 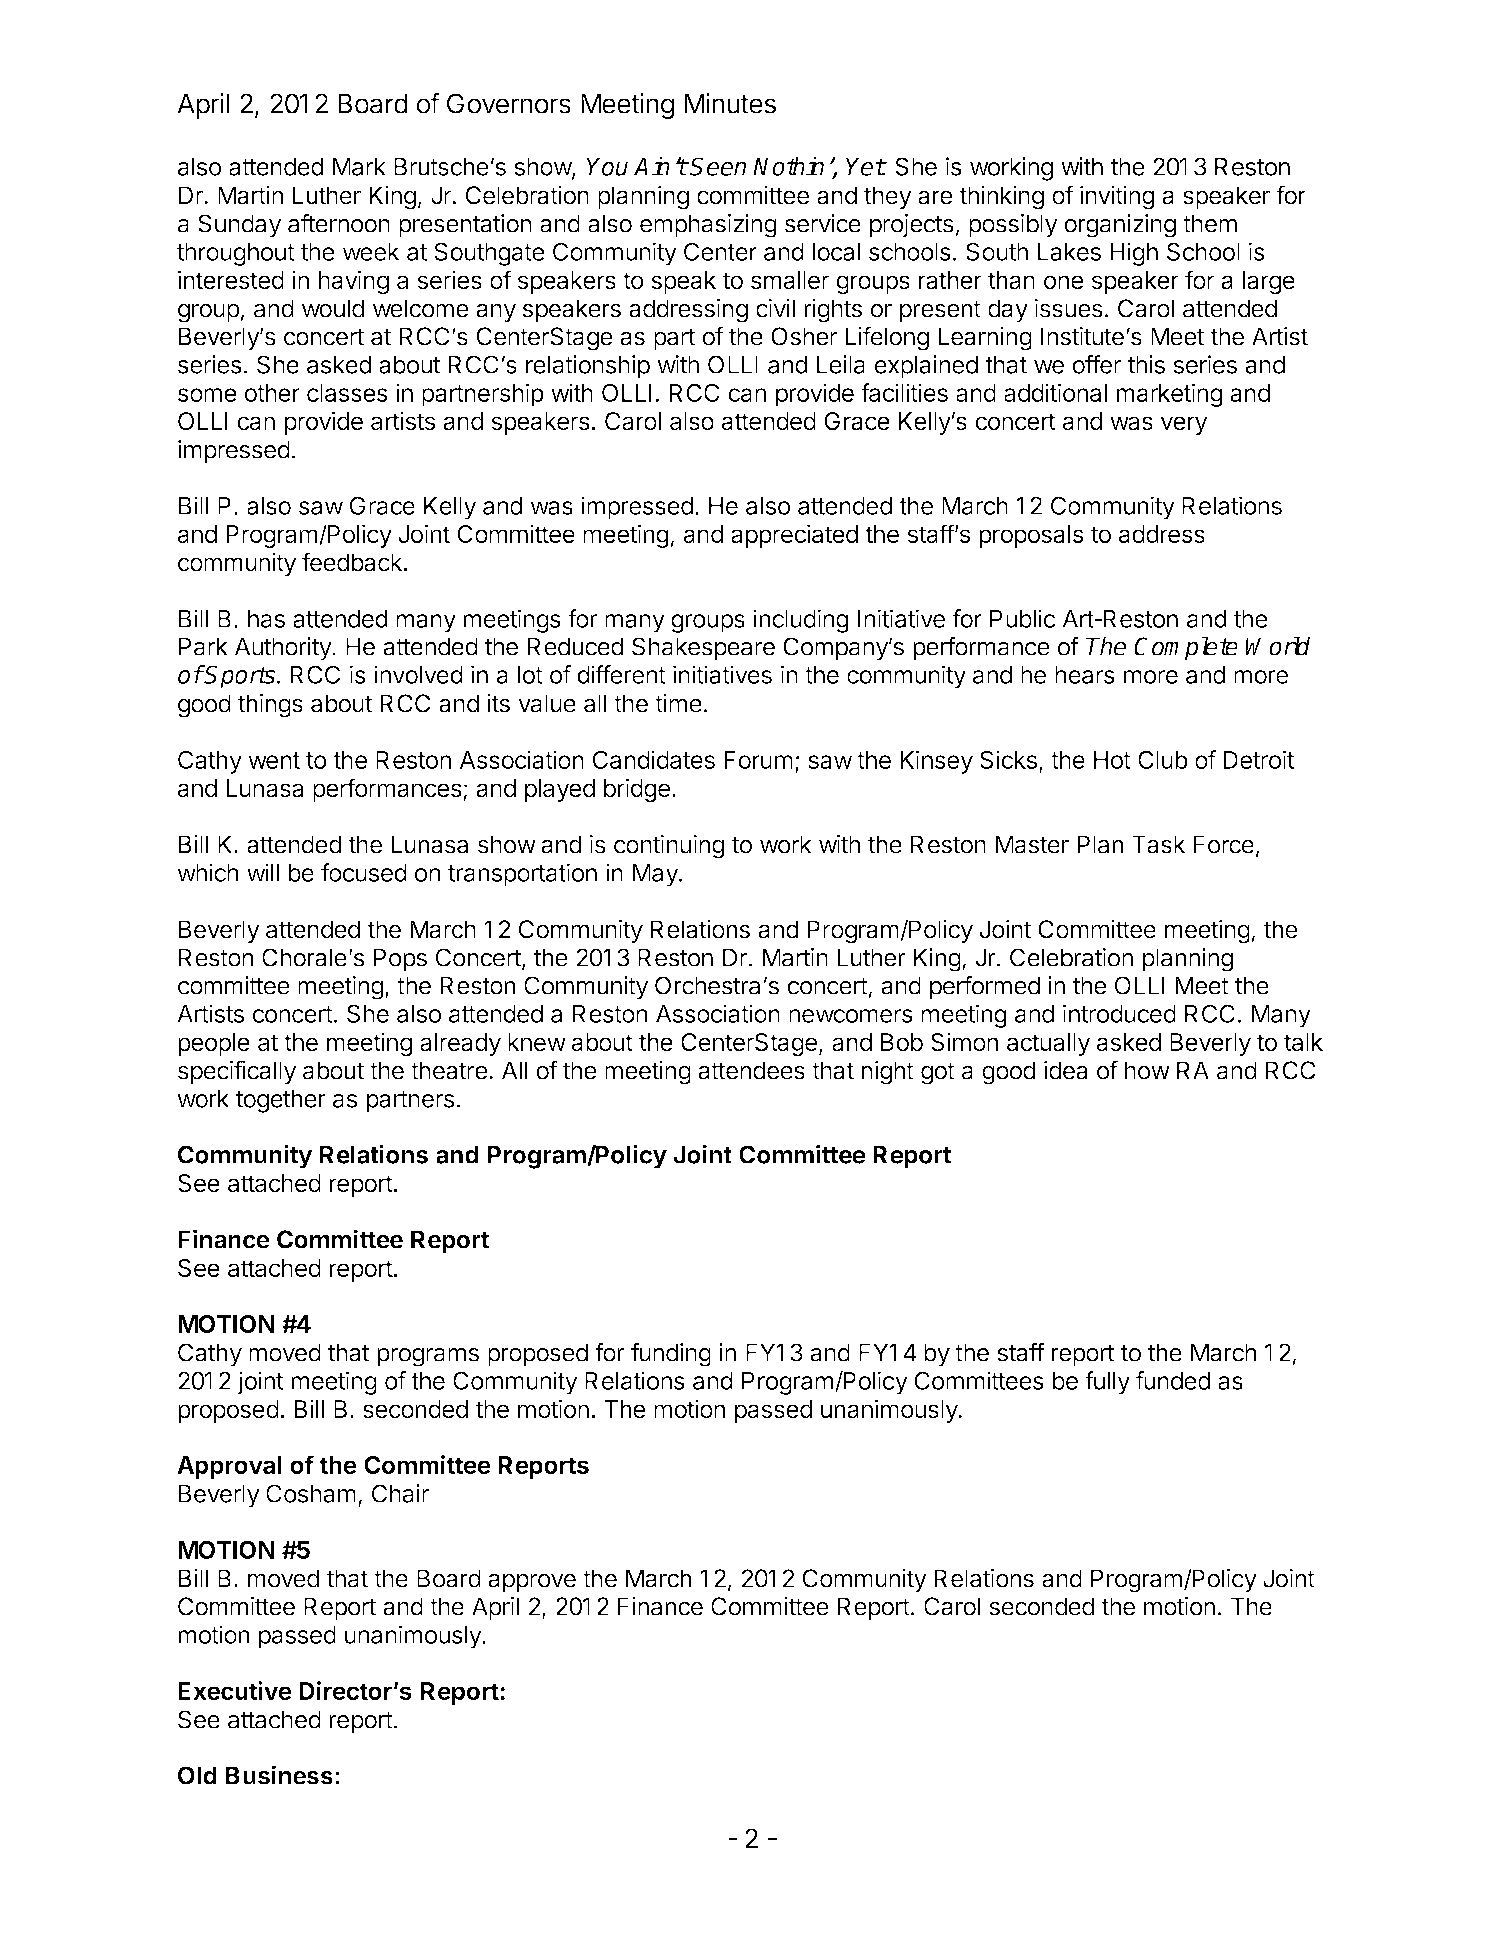 I want to click on Business, so click(x=279, y=1775).
